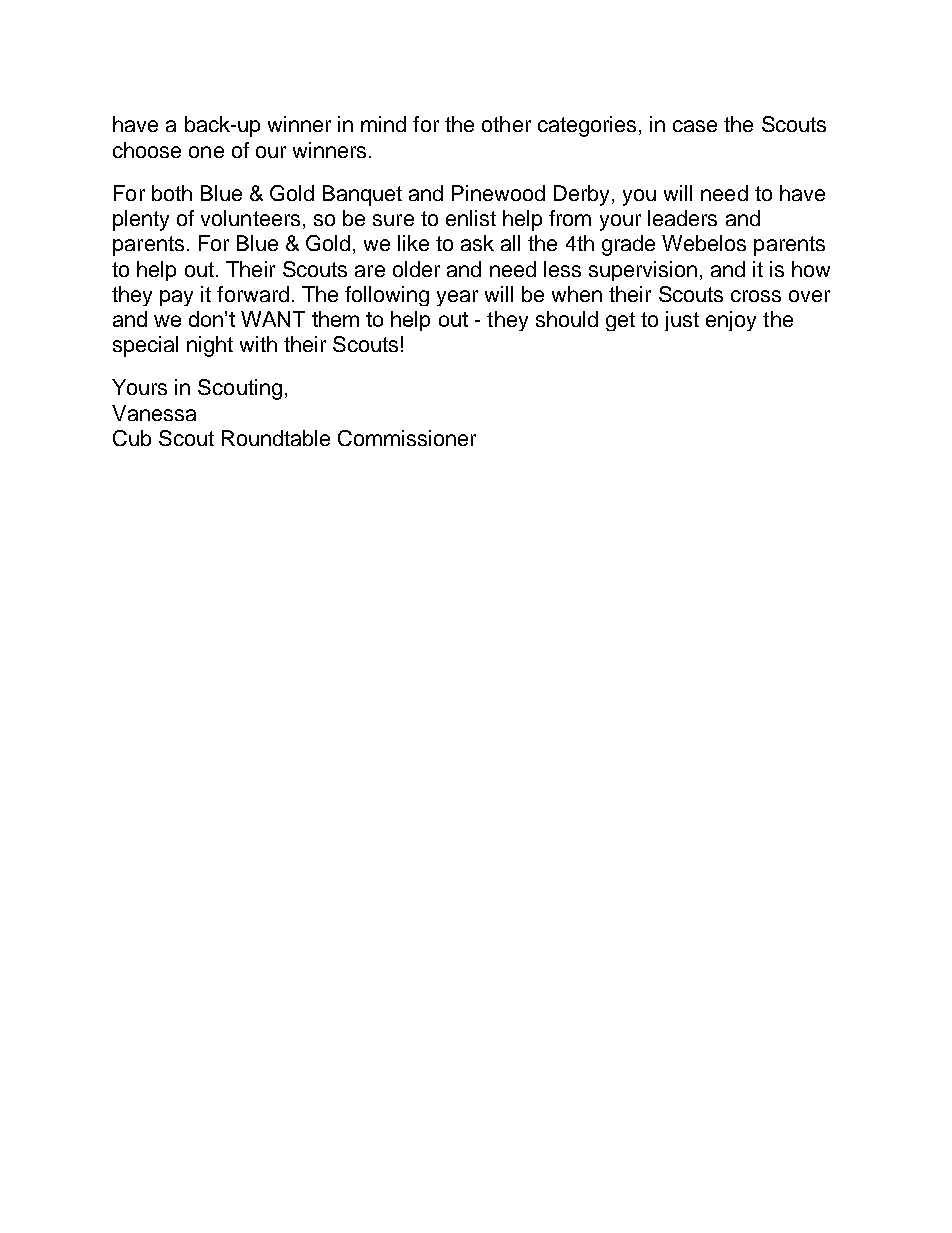 This screenshot has width=952, height=1233. Describe the element at coordinates (731, 321) in the screenshot. I see `enjoy` at that location.
